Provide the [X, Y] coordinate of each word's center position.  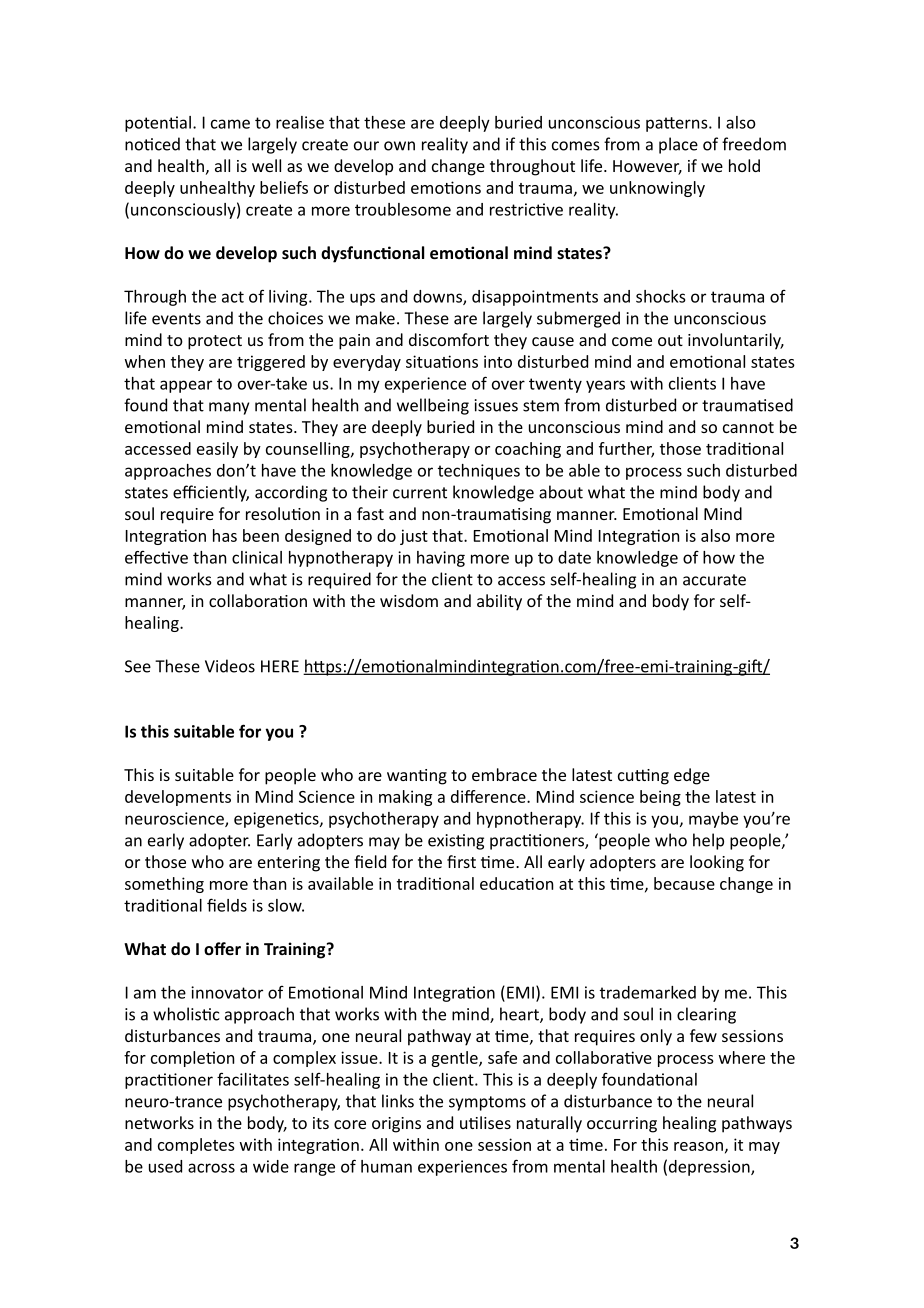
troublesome [403, 209]
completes [196, 1146]
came [230, 124]
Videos [230, 666]
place [678, 145]
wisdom [409, 600]
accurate [714, 580]
